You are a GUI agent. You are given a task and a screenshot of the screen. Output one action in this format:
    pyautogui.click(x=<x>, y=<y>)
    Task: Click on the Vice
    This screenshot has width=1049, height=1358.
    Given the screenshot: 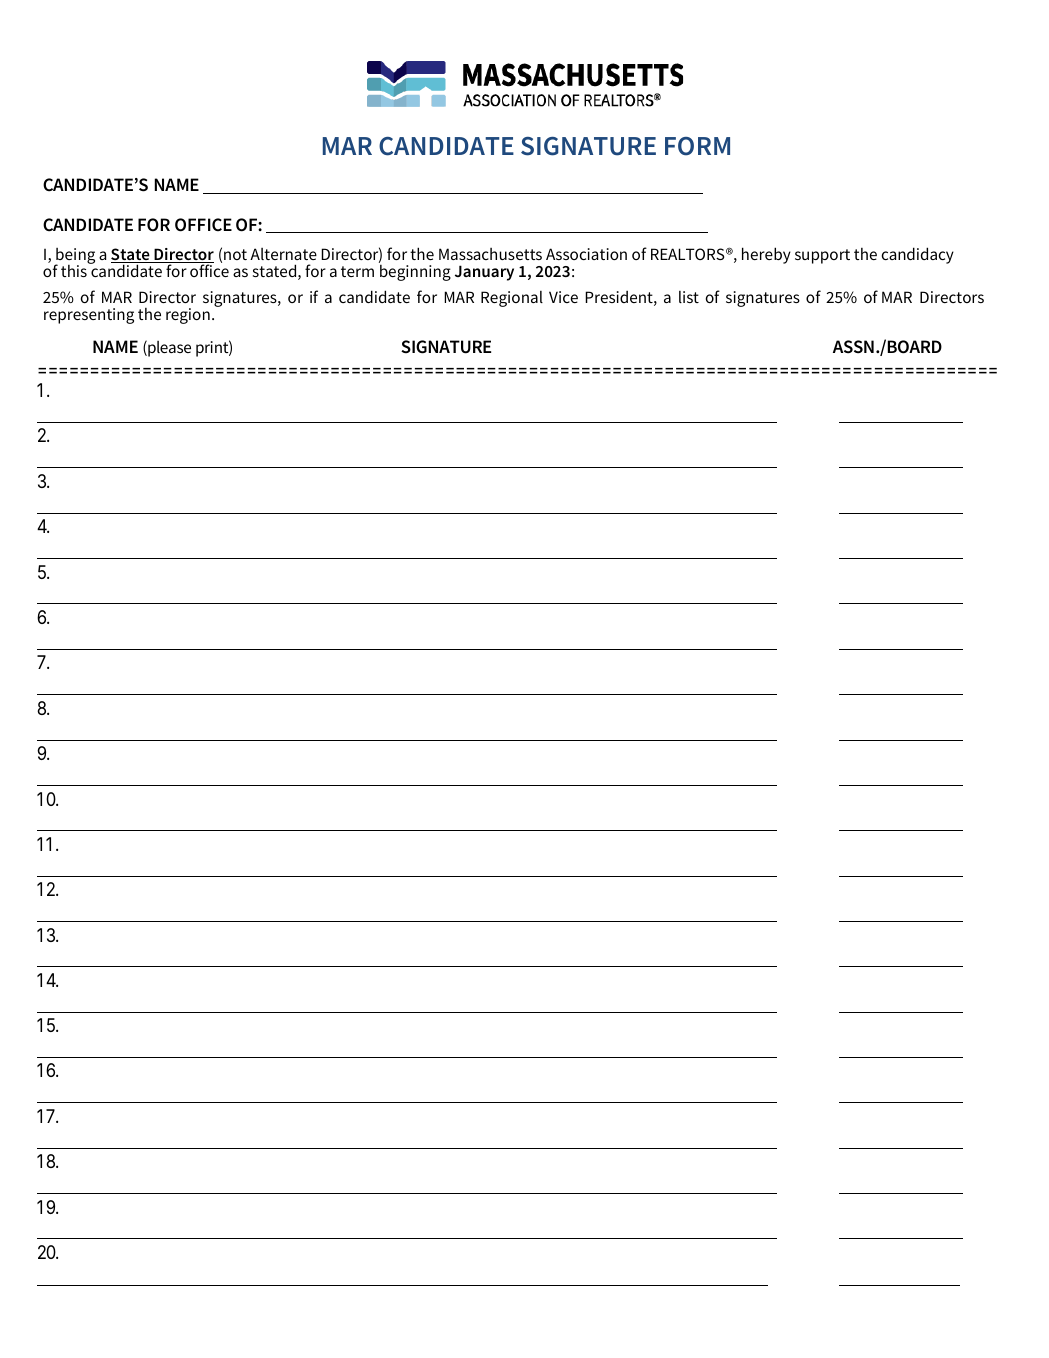 What is the action you would take?
    pyautogui.click(x=563, y=297)
